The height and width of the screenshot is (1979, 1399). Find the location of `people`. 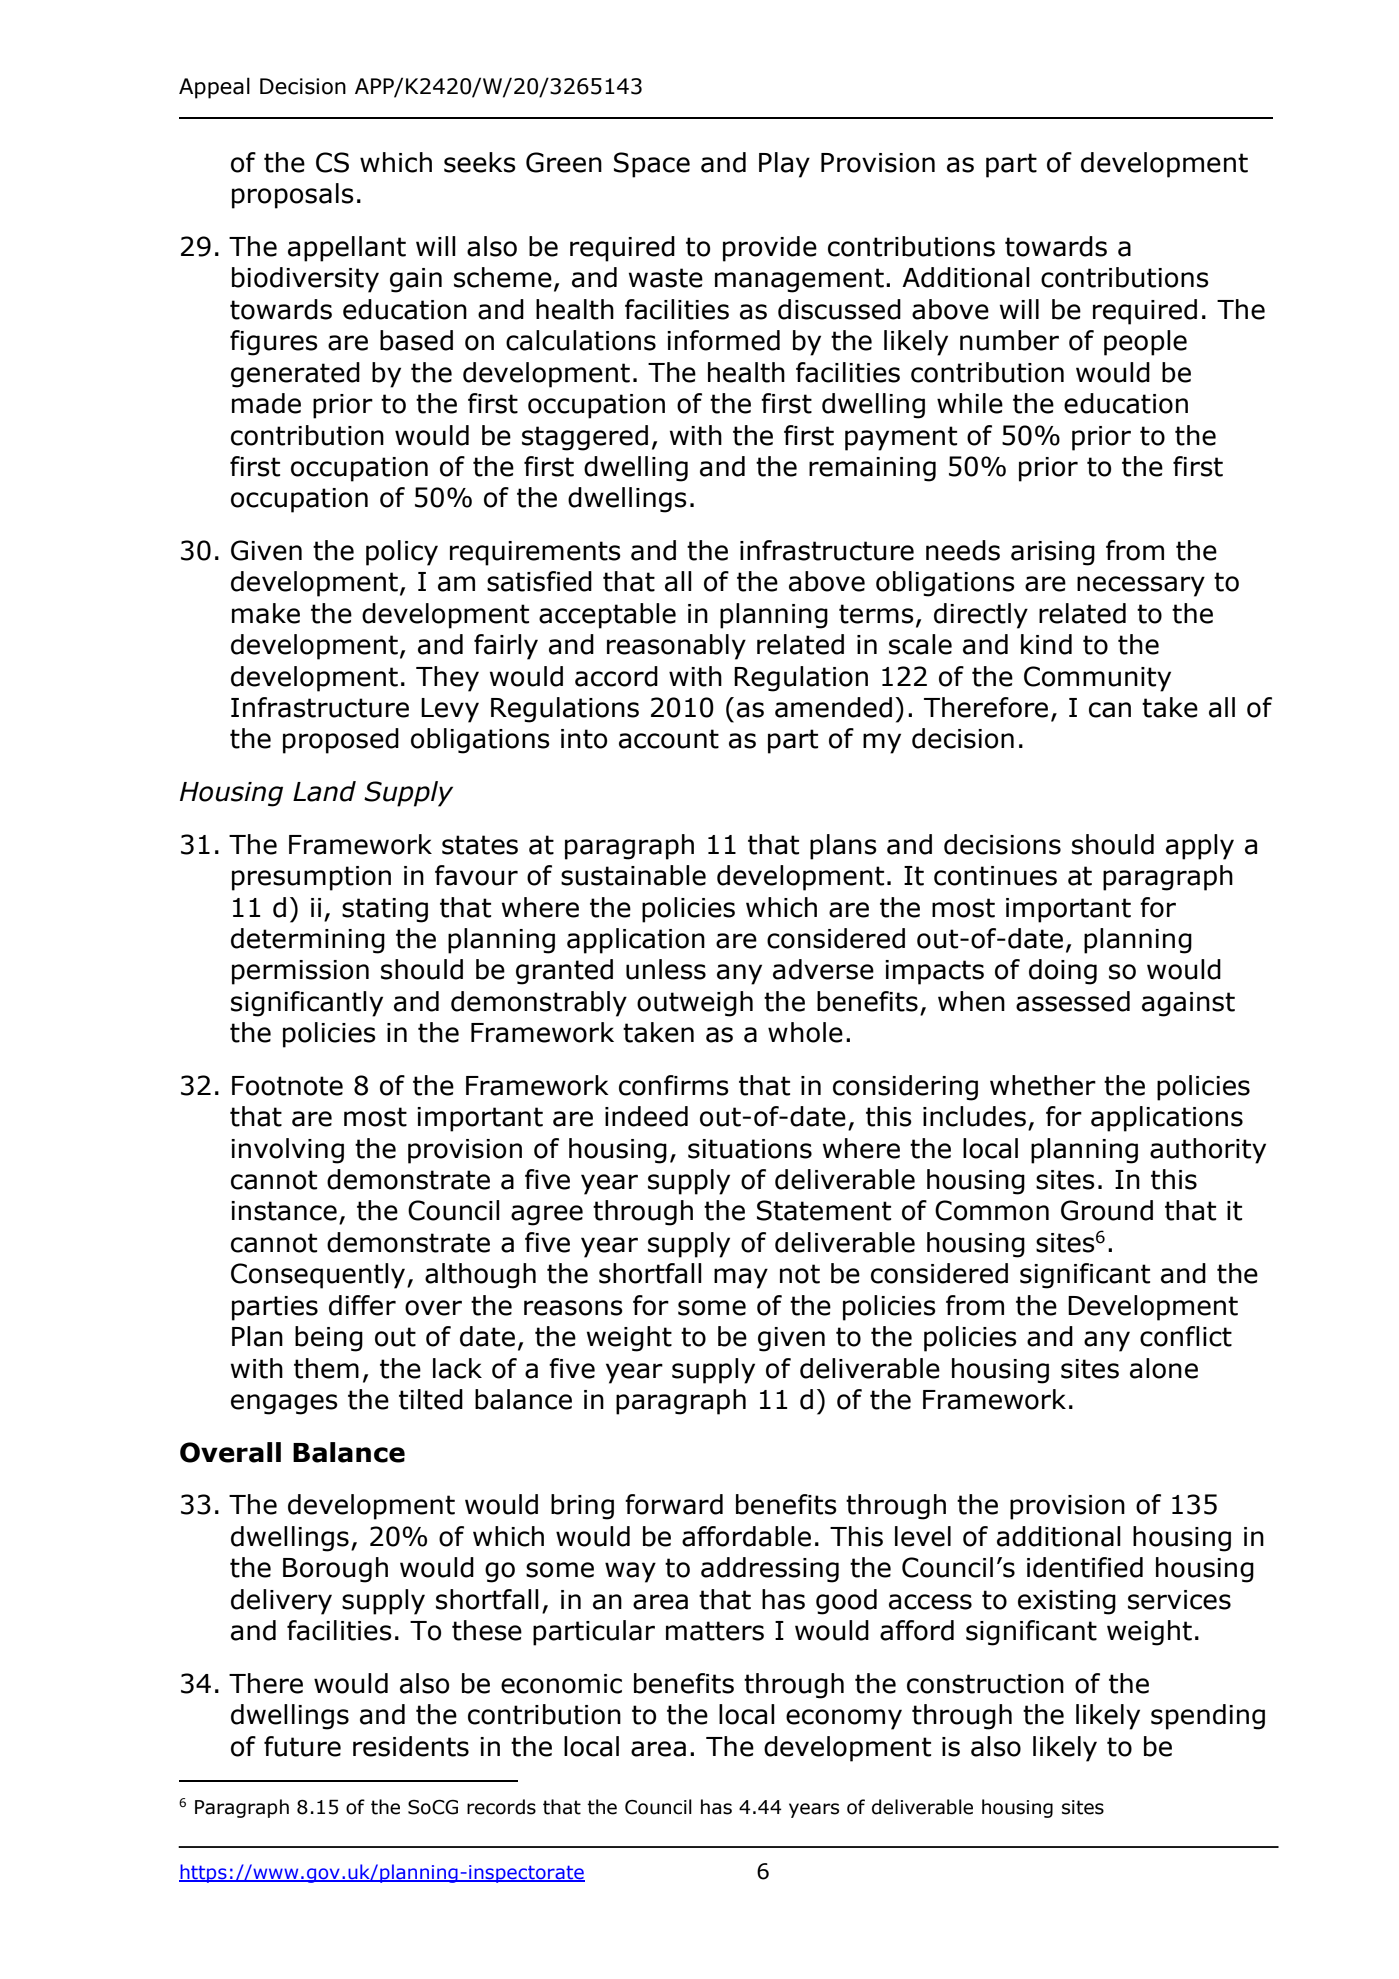

people is located at coordinates (1145, 343).
